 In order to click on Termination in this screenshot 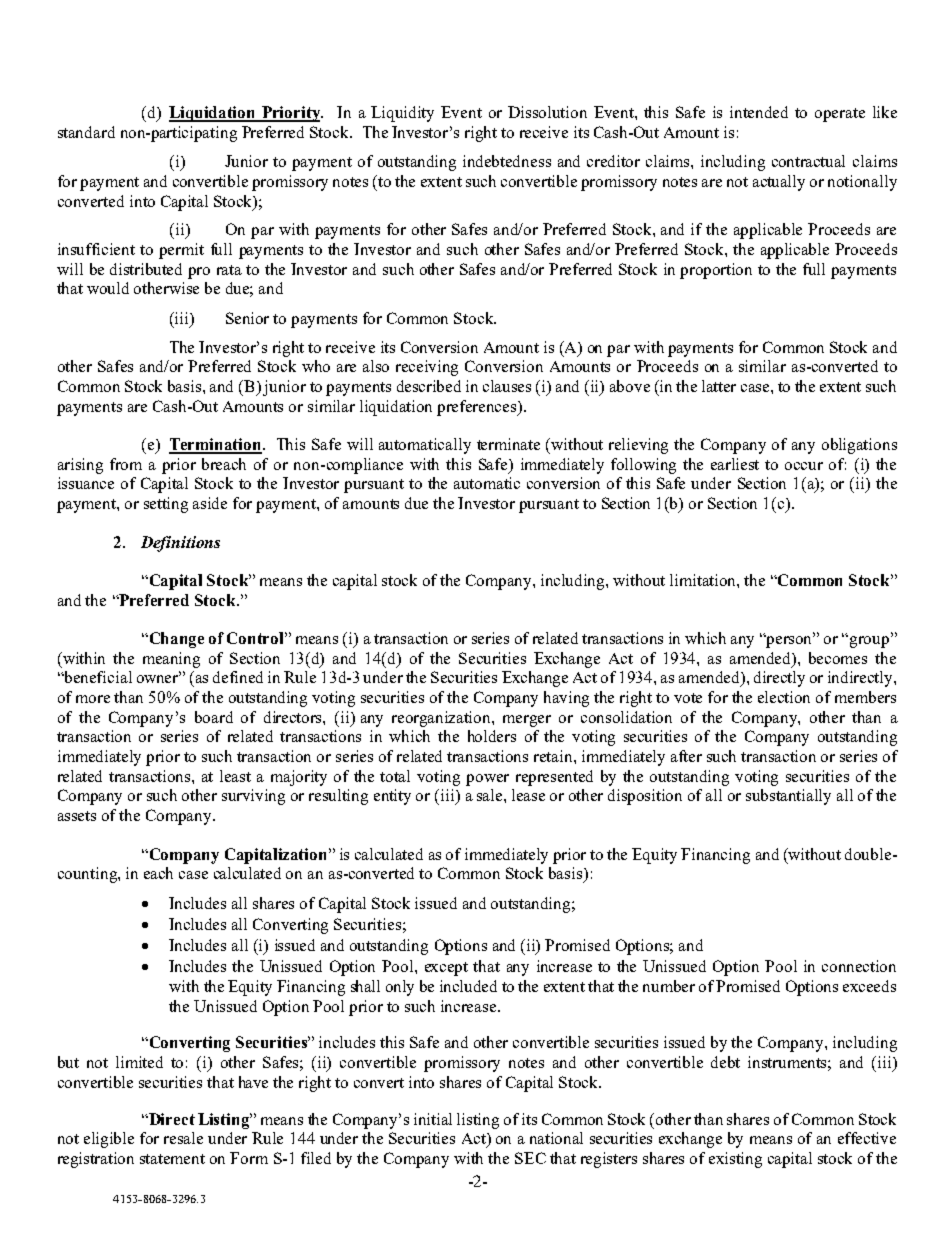, I will do `click(216, 445)`.
